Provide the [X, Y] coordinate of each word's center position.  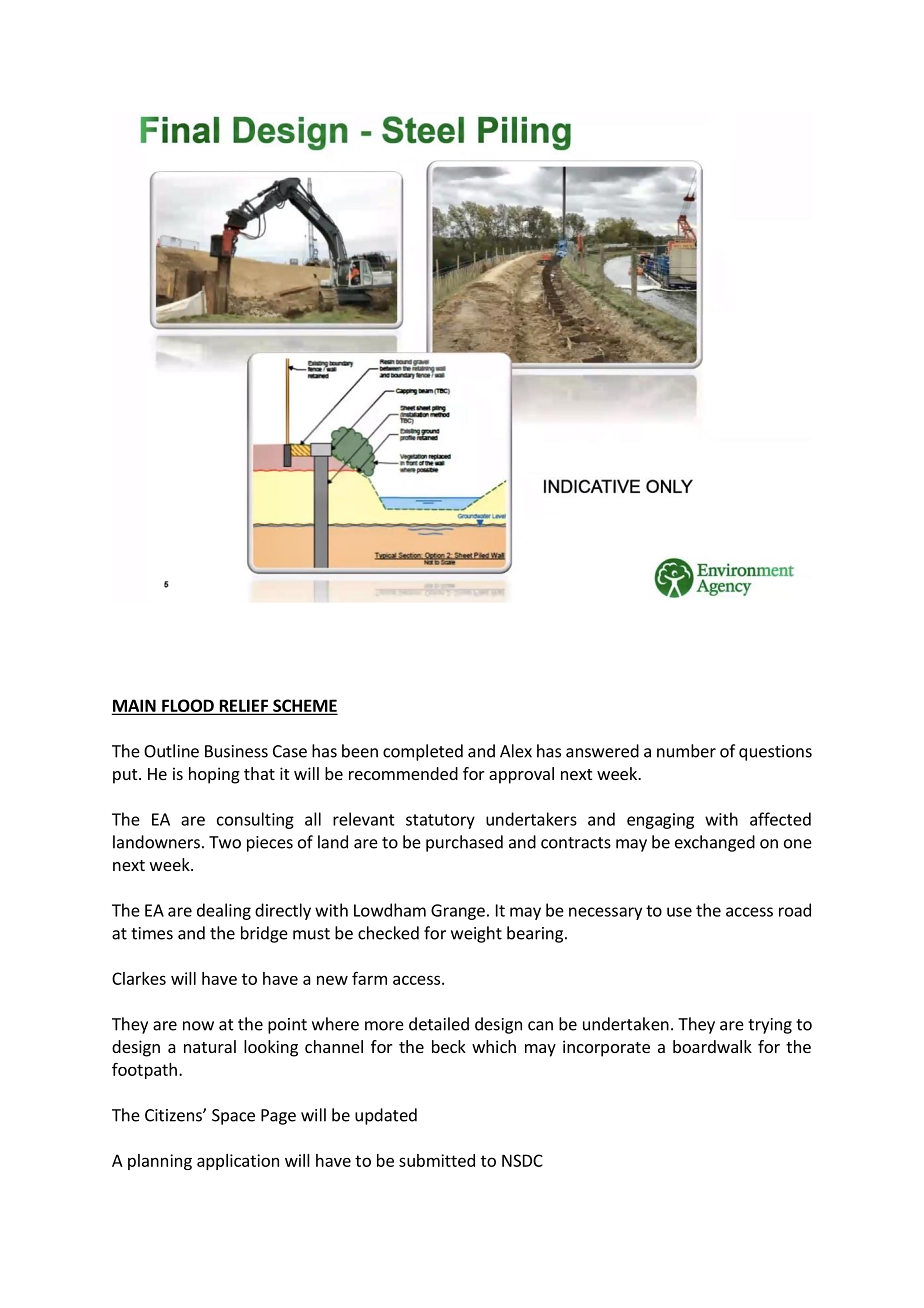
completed [423, 752]
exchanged [715, 843]
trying [770, 1026]
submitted [437, 1160]
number [686, 751]
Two [225, 842]
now [198, 1026]
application [238, 1162]
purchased [464, 843]
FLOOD [188, 706]
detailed [439, 1024]
